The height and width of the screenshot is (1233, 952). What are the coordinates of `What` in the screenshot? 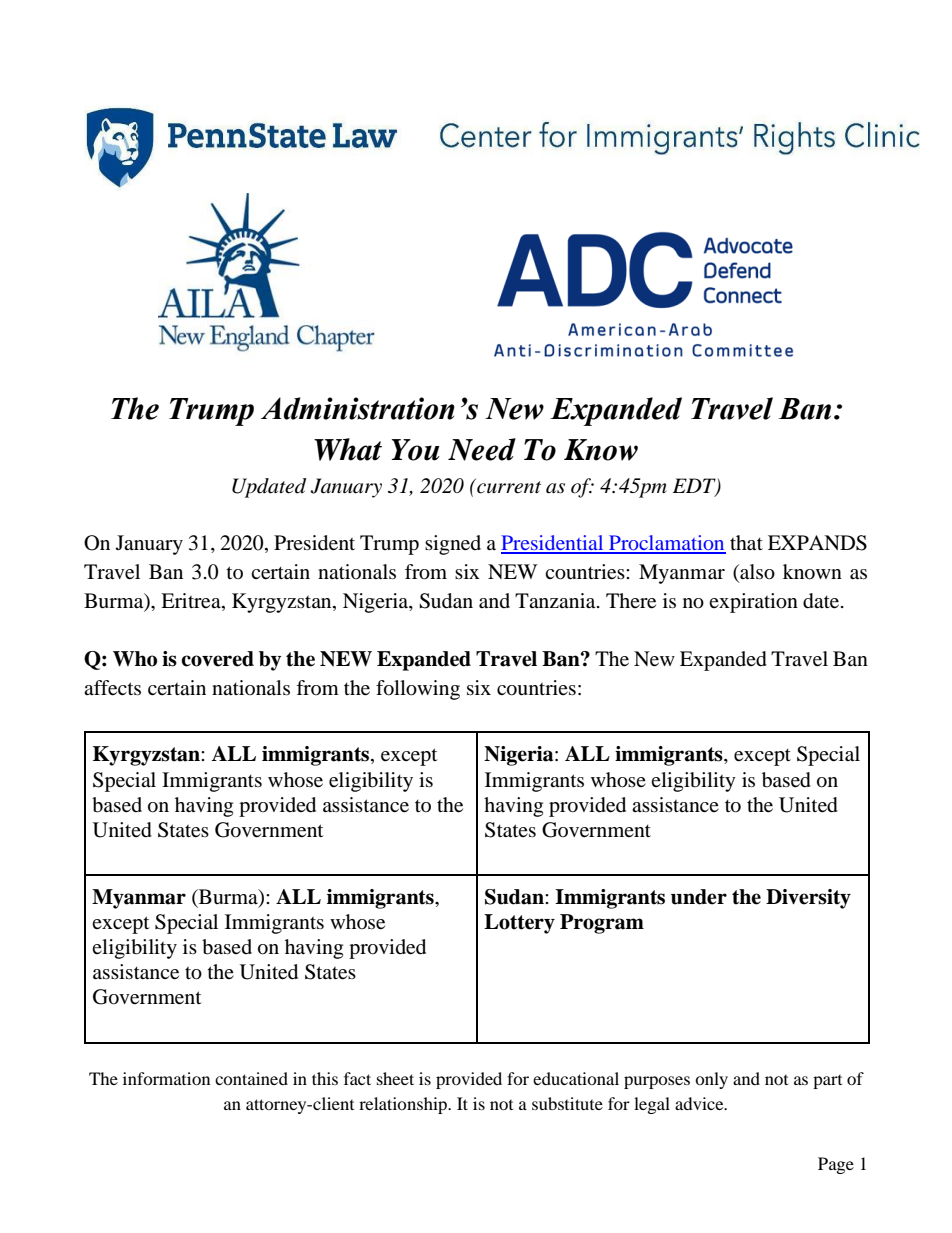 It's located at (348, 449).
